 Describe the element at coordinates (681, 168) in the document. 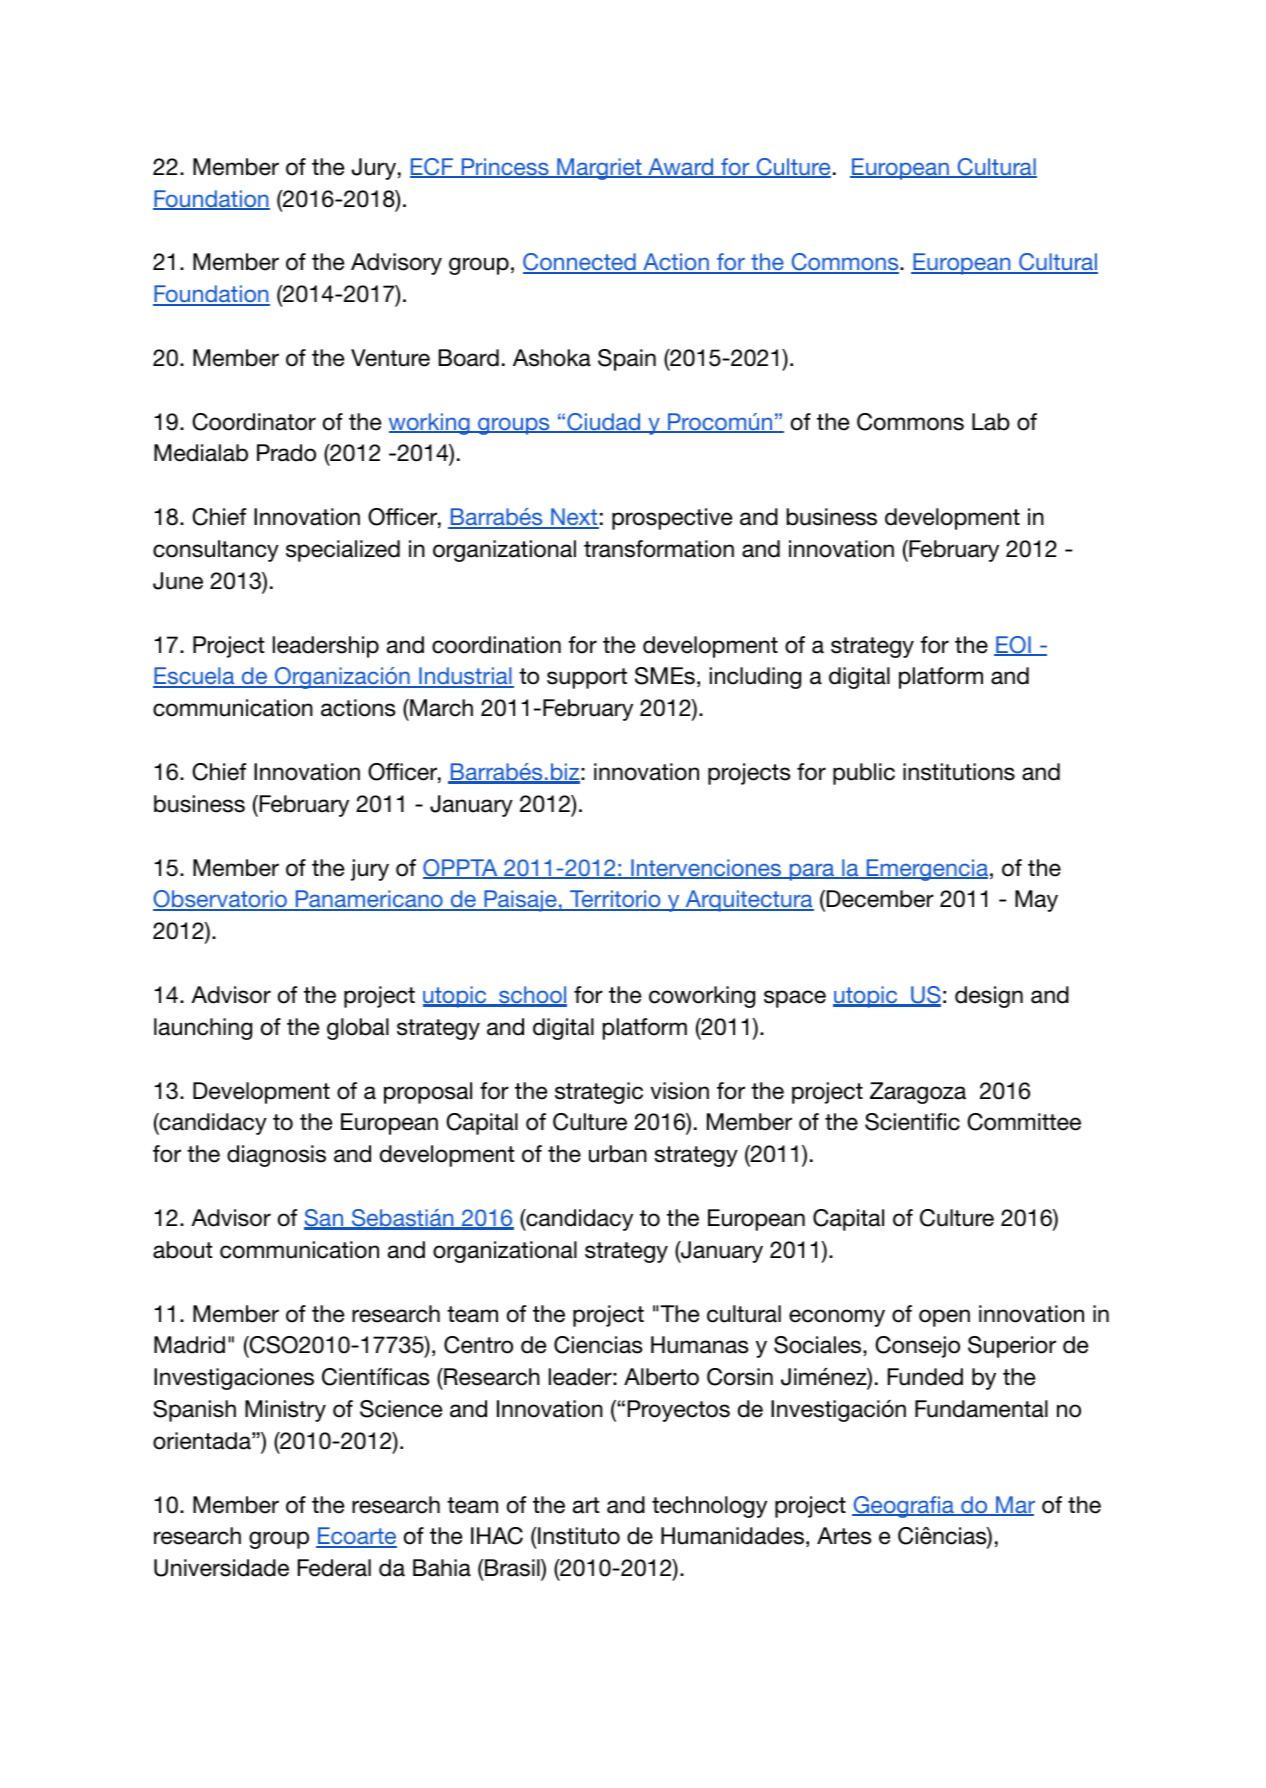

I see `Award` at that location.
